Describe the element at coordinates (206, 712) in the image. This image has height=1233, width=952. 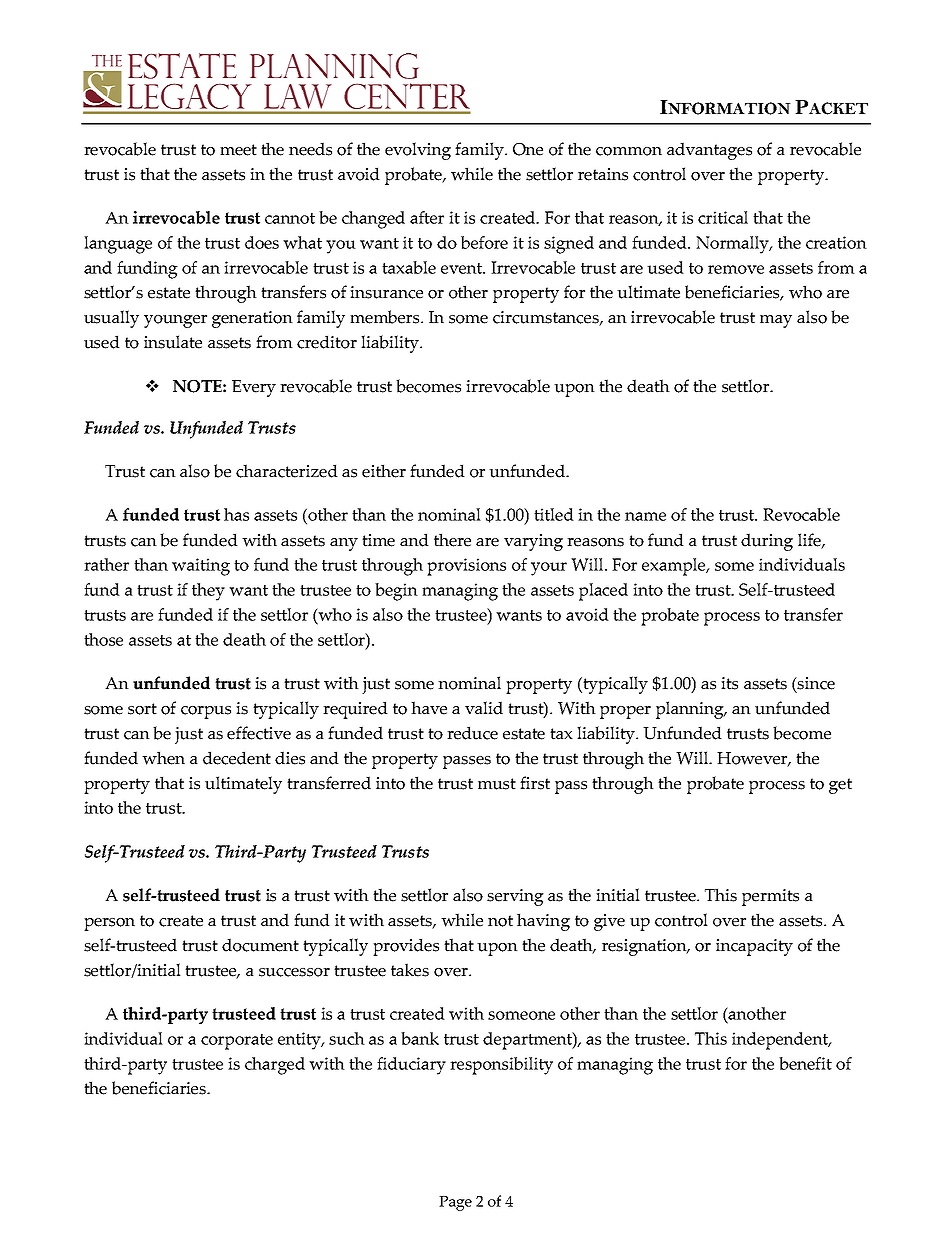
I see `corpus` at that location.
